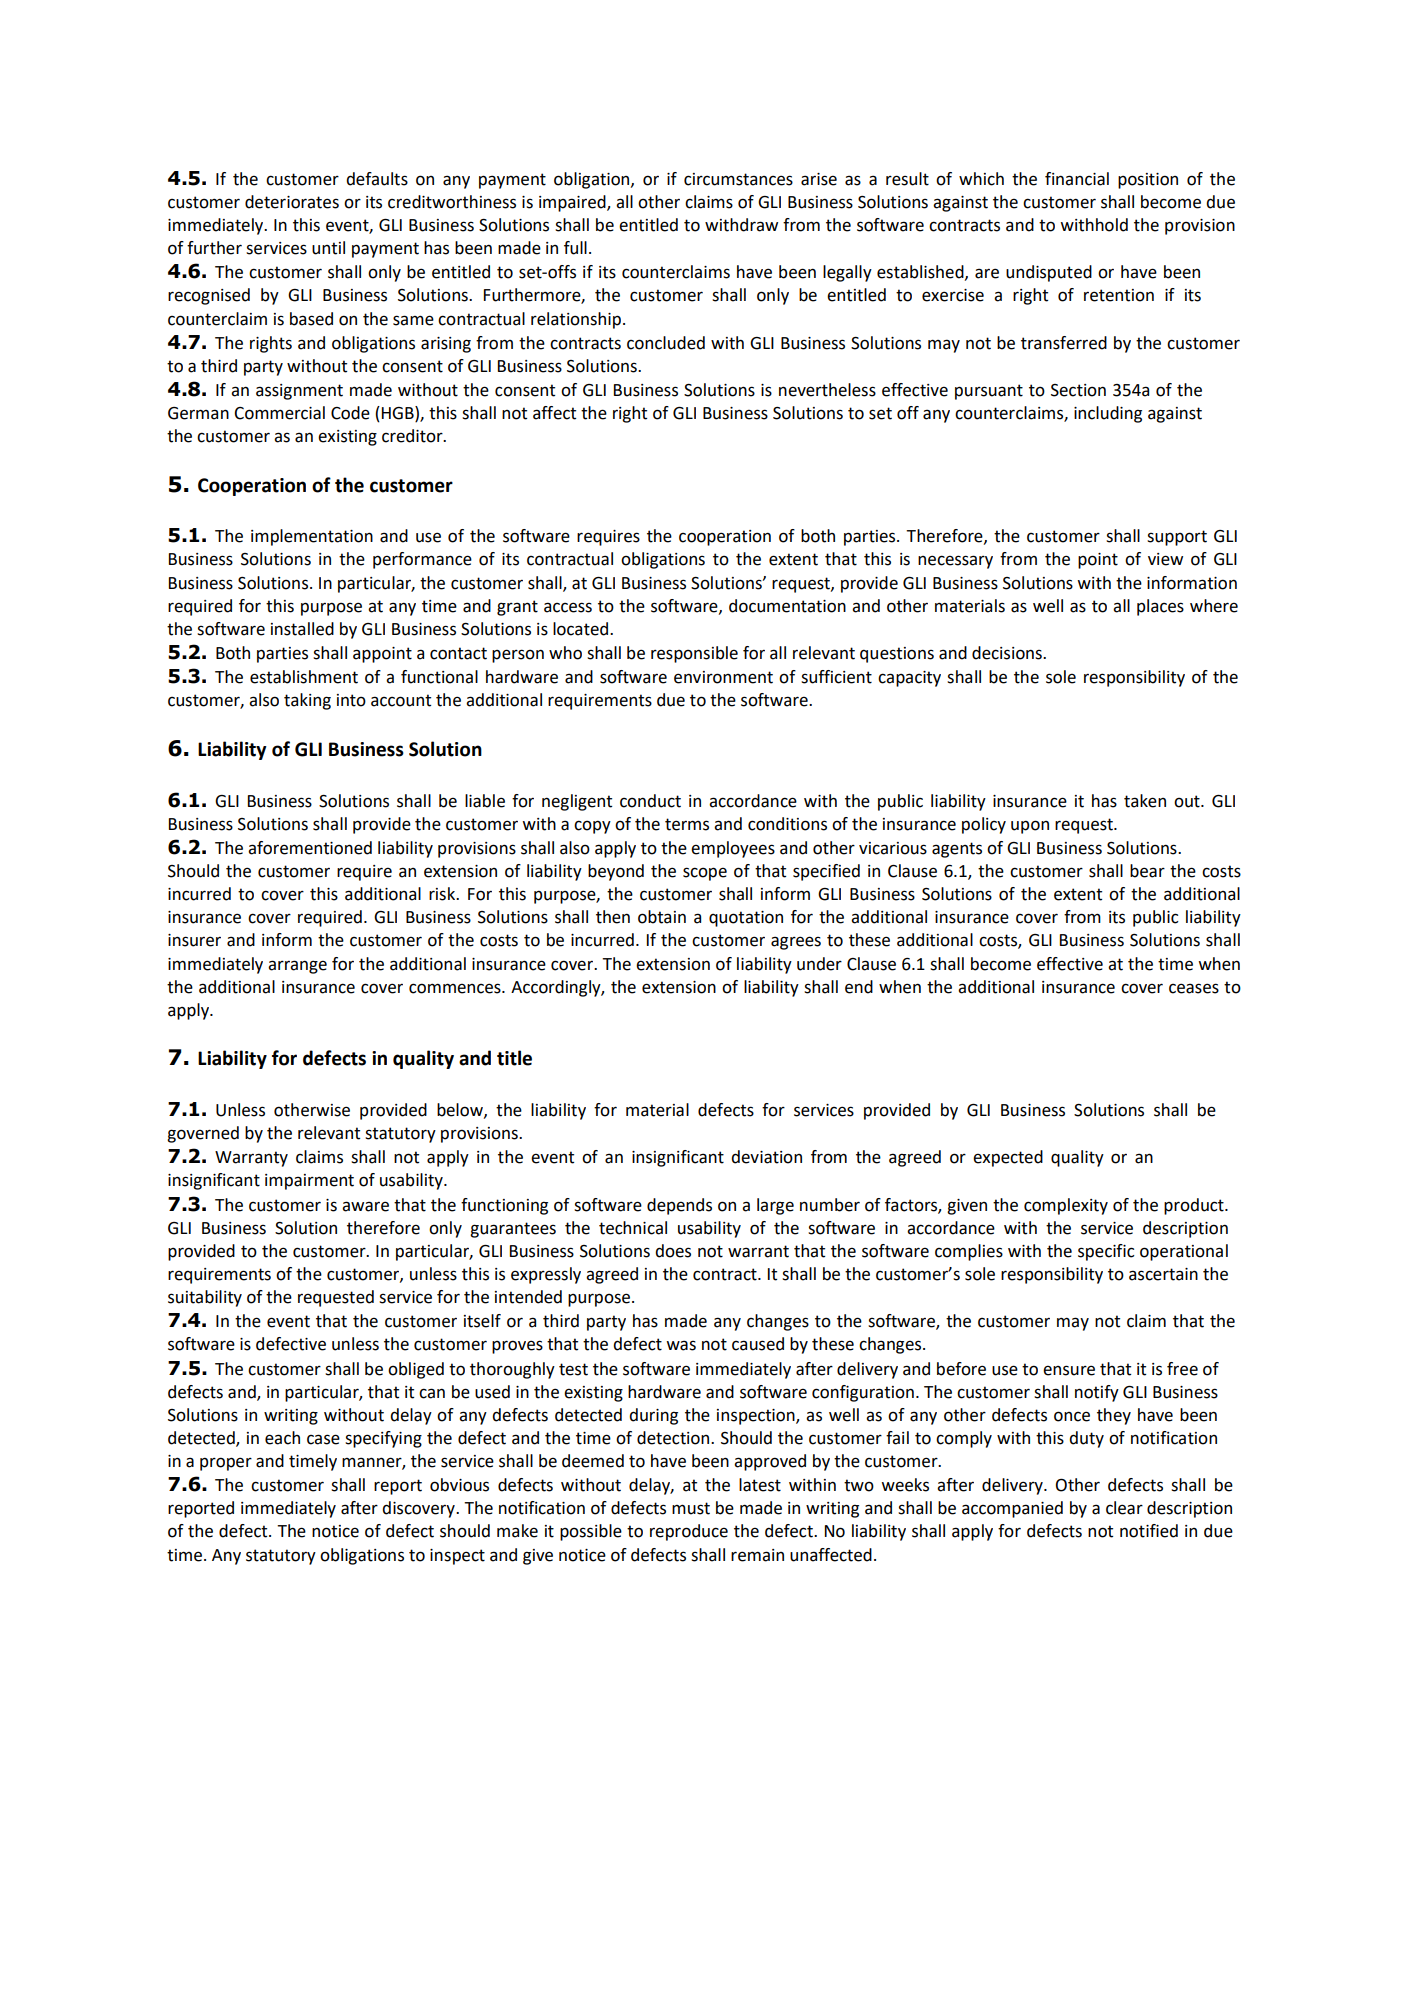 This image has height=1993, width=1409. I want to click on expected, so click(1008, 1158).
